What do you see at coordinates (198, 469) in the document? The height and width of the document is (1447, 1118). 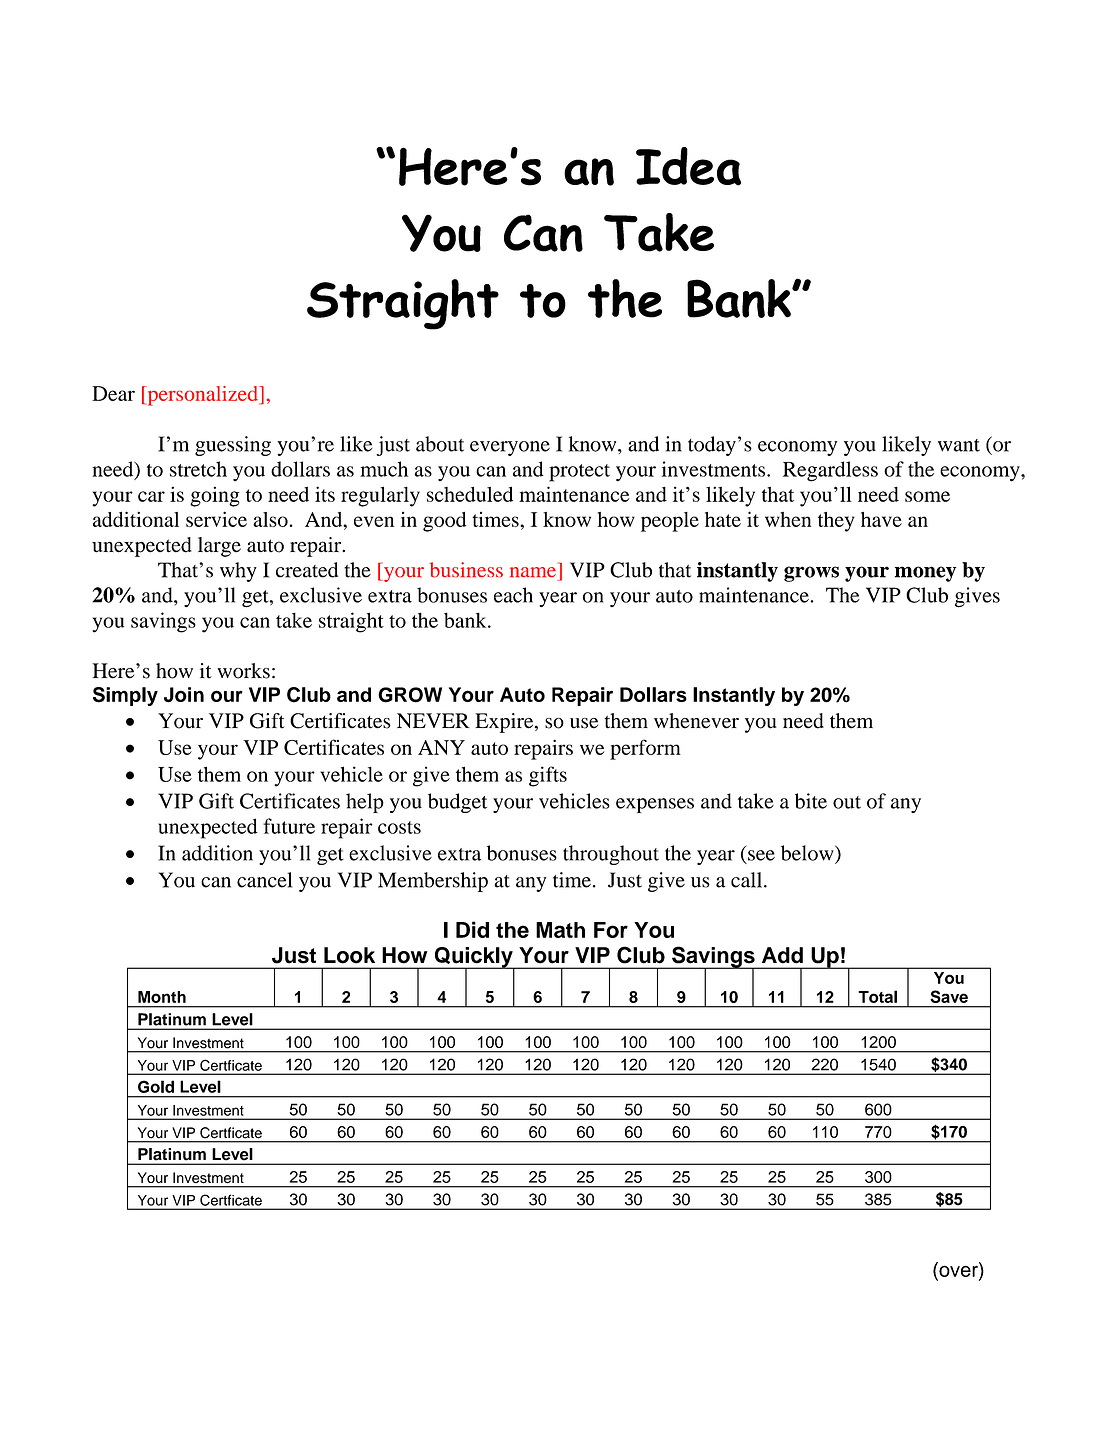 I see `stretch` at bounding box center [198, 469].
